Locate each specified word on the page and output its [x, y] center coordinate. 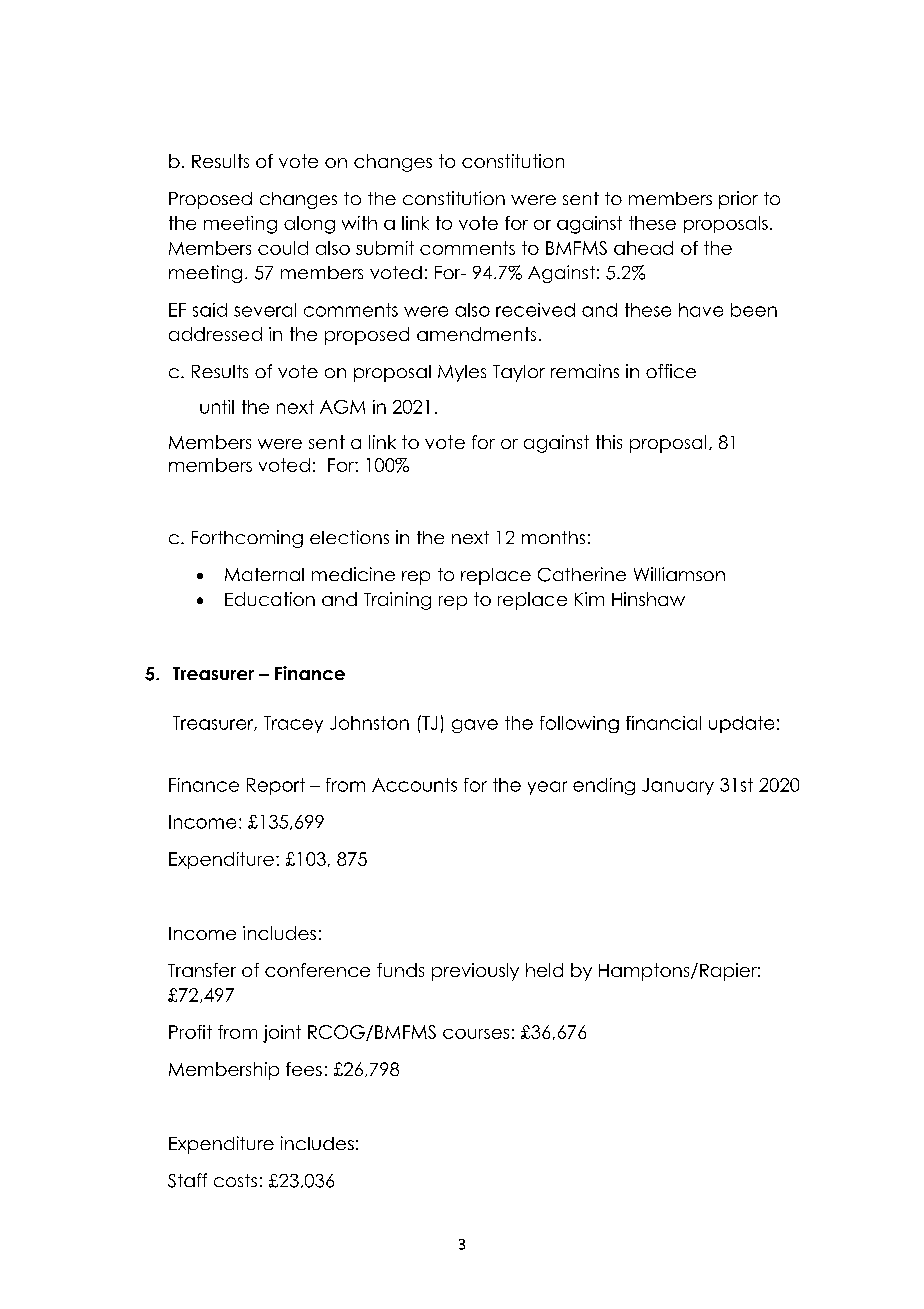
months [553, 537]
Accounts [414, 785]
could [283, 248]
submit [385, 248]
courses [476, 1034]
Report [276, 786]
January [678, 786]
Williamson [679, 574]
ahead [643, 248]
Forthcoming [247, 539]
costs [235, 1180]
